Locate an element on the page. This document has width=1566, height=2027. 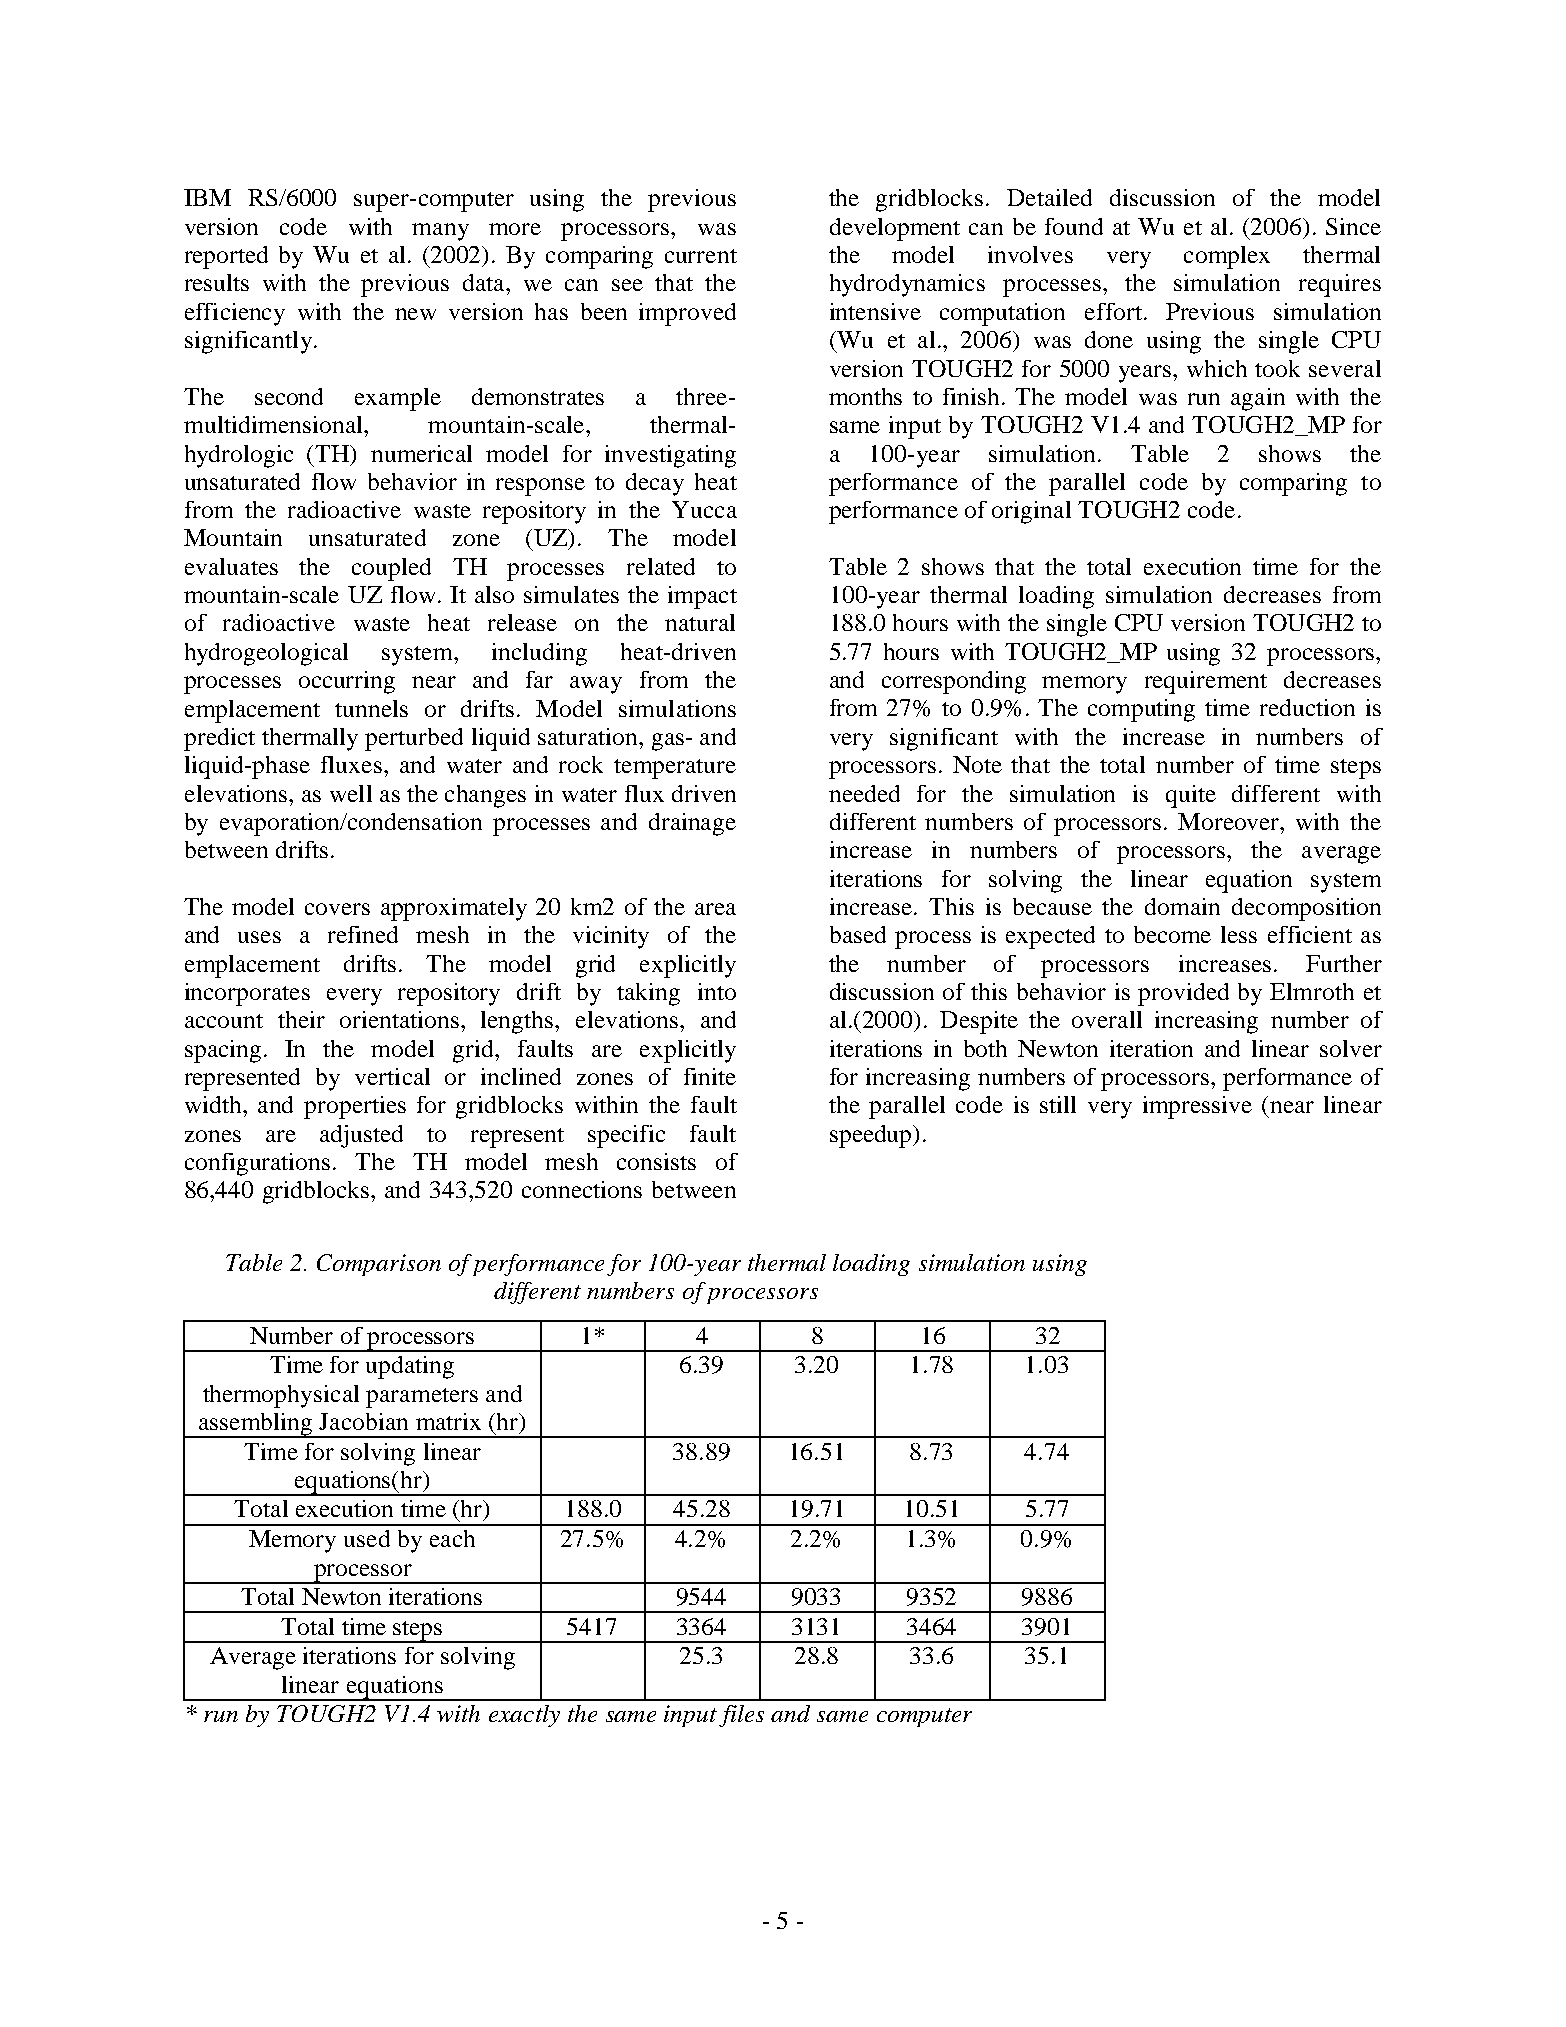
less is located at coordinates (1239, 934).
